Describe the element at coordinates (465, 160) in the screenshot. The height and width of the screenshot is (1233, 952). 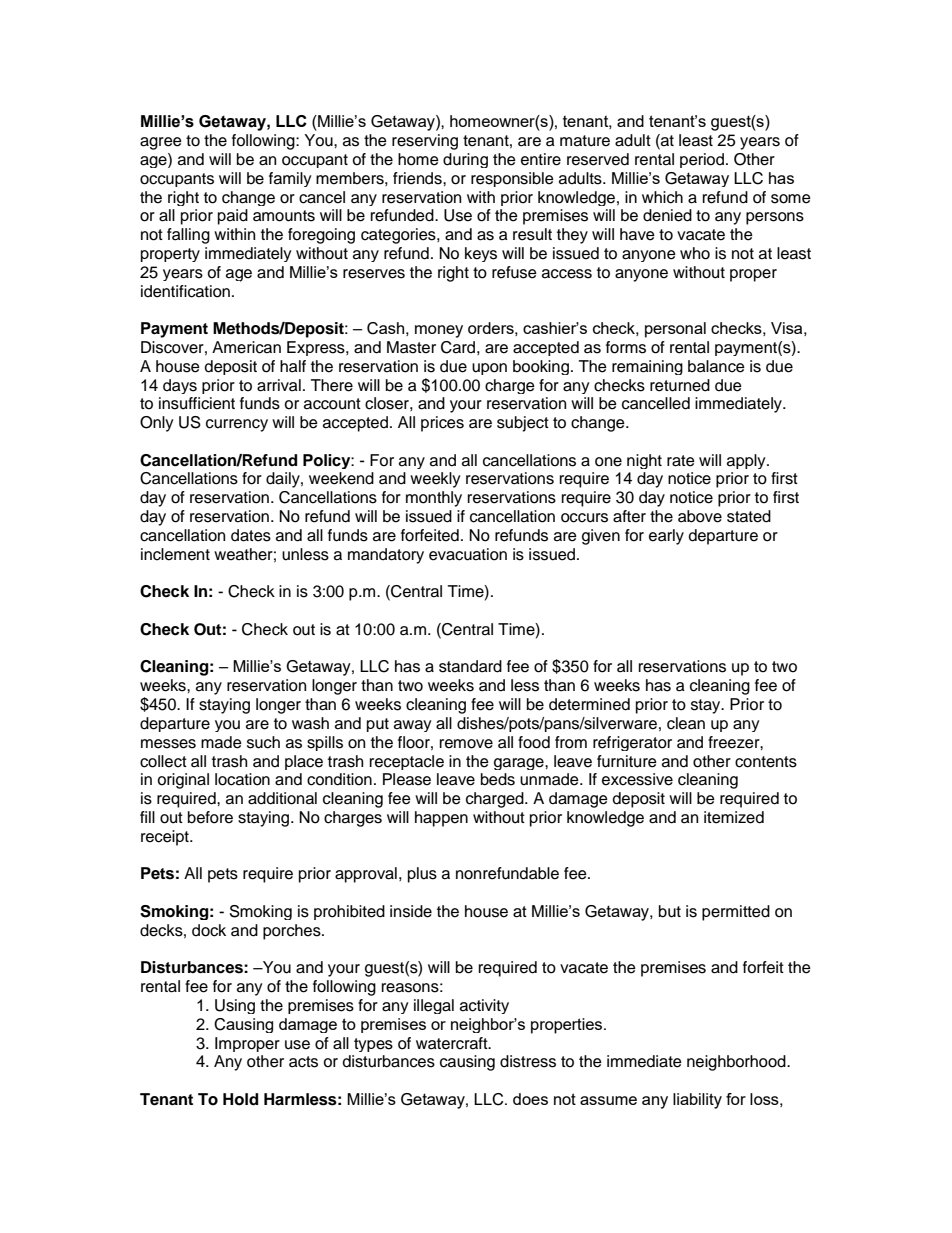
I see `during` at that location.
